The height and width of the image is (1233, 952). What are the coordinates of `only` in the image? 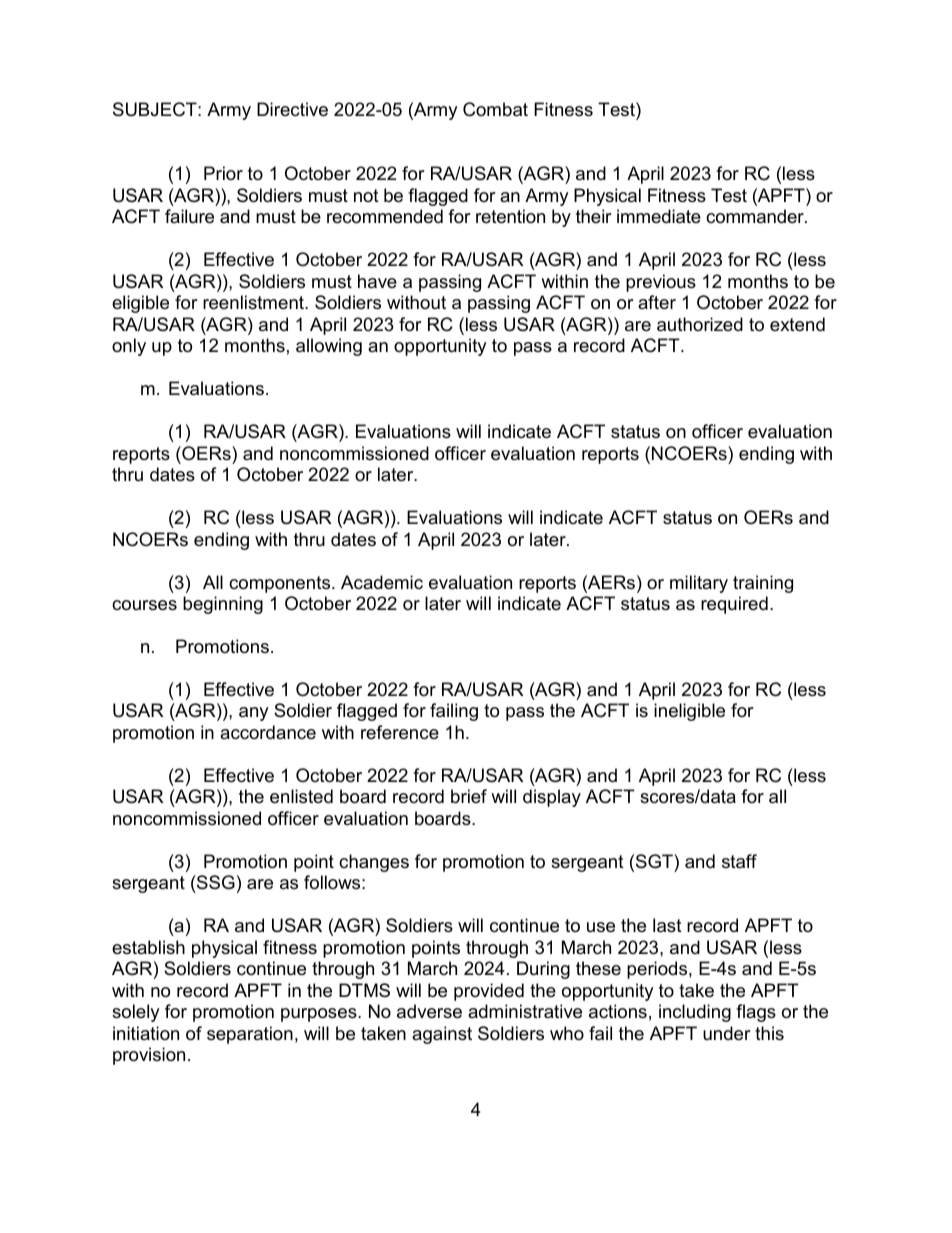 It's located at (129, 347).
